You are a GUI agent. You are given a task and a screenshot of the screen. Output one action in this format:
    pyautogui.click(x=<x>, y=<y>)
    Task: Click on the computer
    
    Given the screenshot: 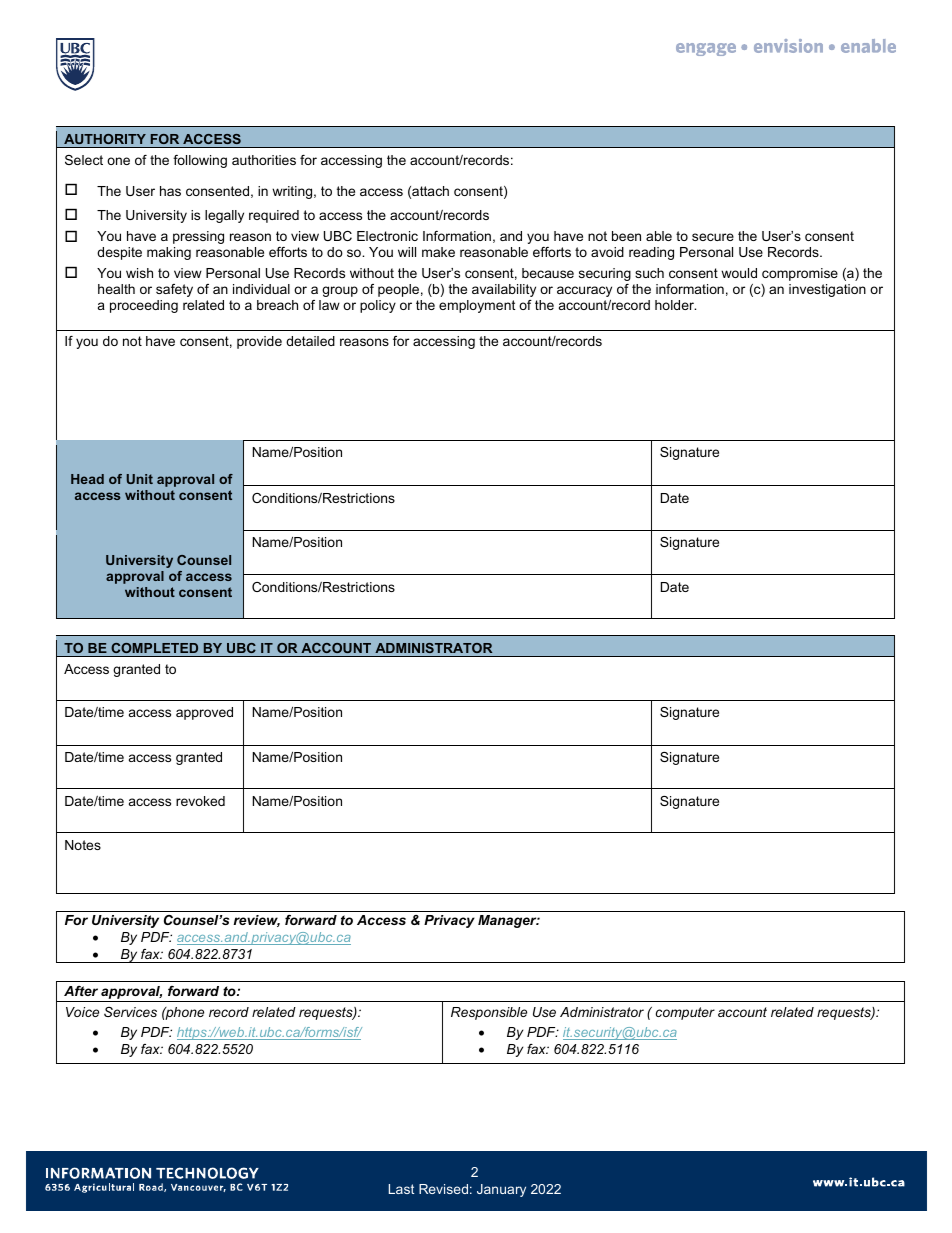 What is the action you would take?
    pyautogui.click(x=685, y=1013)
